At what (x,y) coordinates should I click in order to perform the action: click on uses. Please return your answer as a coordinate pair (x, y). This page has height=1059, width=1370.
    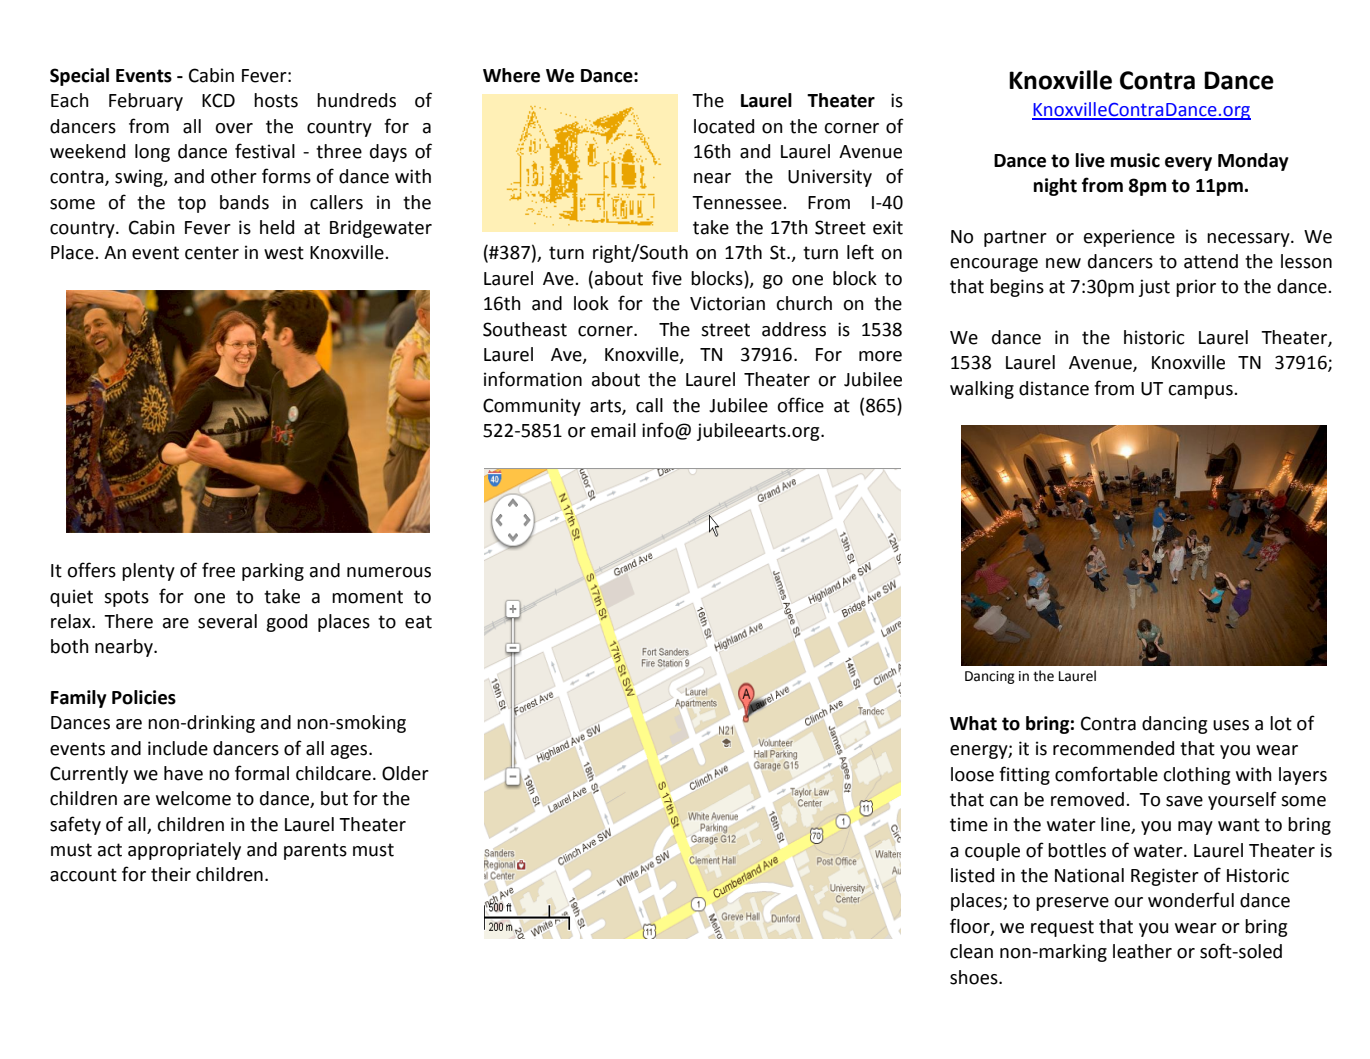
    Looking at the image, I should click on (1231, 725).
